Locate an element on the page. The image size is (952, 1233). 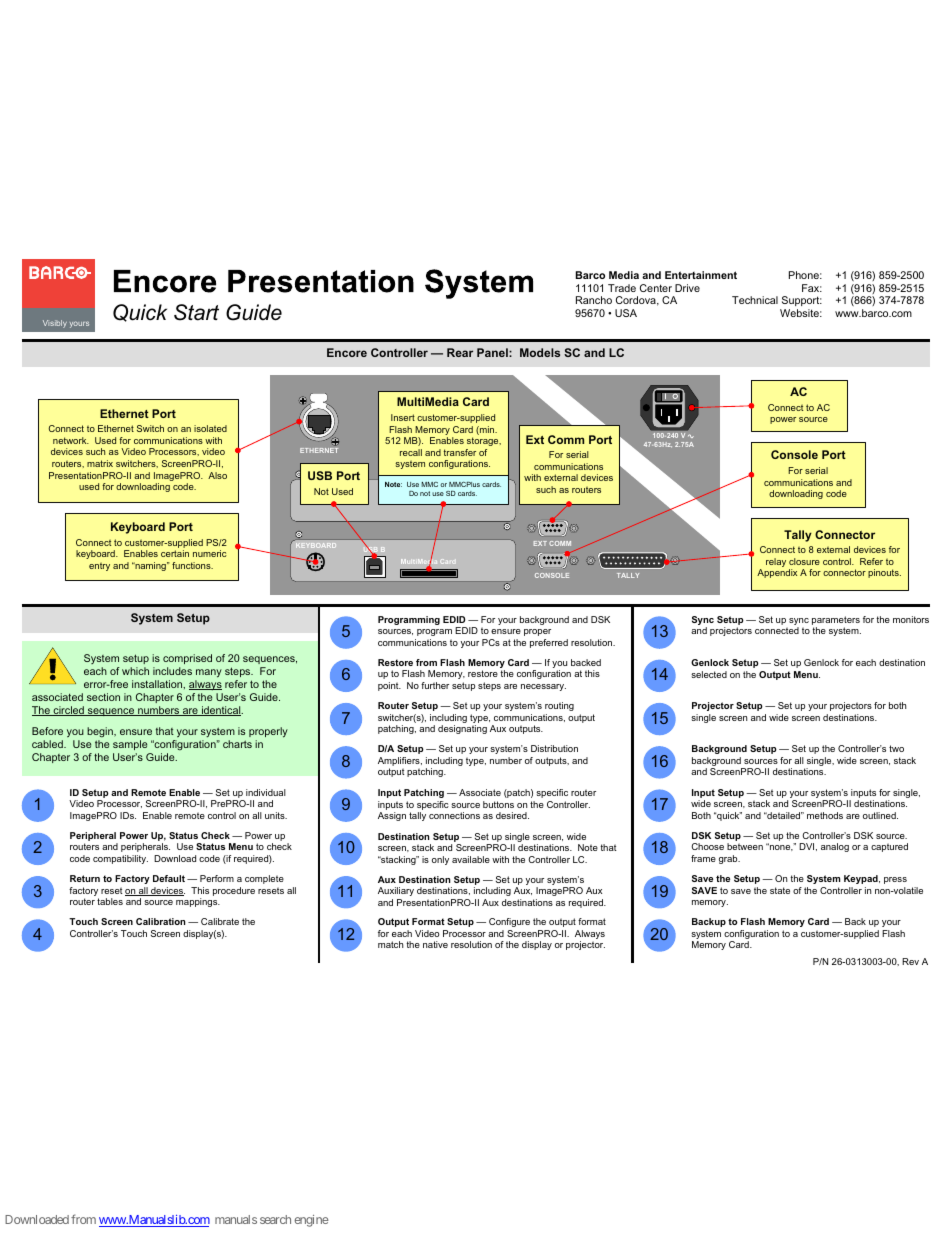
parameters is located at coordinates (836, 622).
